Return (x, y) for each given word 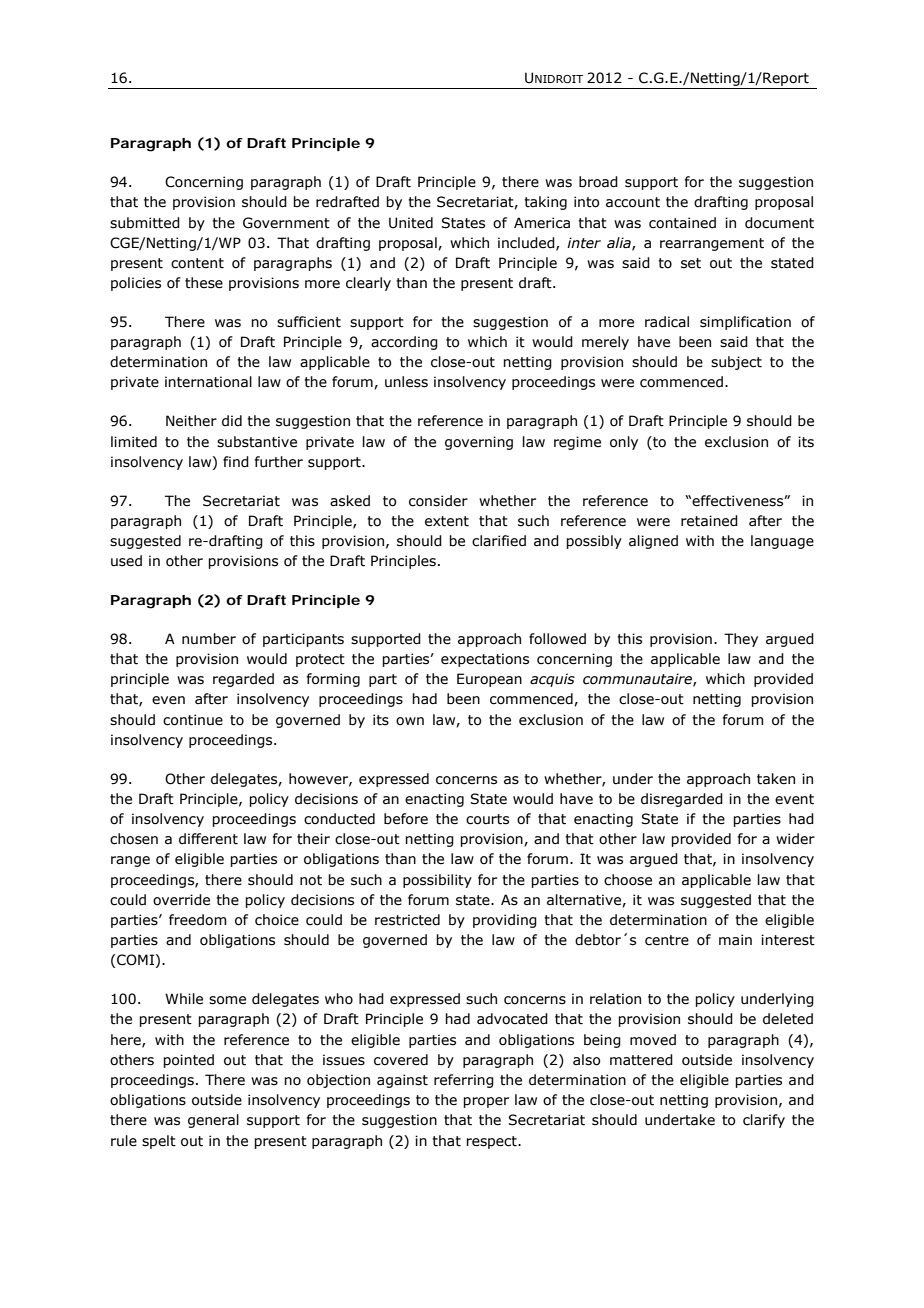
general (213, 1121)
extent (447, 521)
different (208, 839)
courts (487, 819)
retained (709, 521)
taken (776, 779)
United (411, 223)
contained (682, 223)
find (236, 462)
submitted (145, 223)
